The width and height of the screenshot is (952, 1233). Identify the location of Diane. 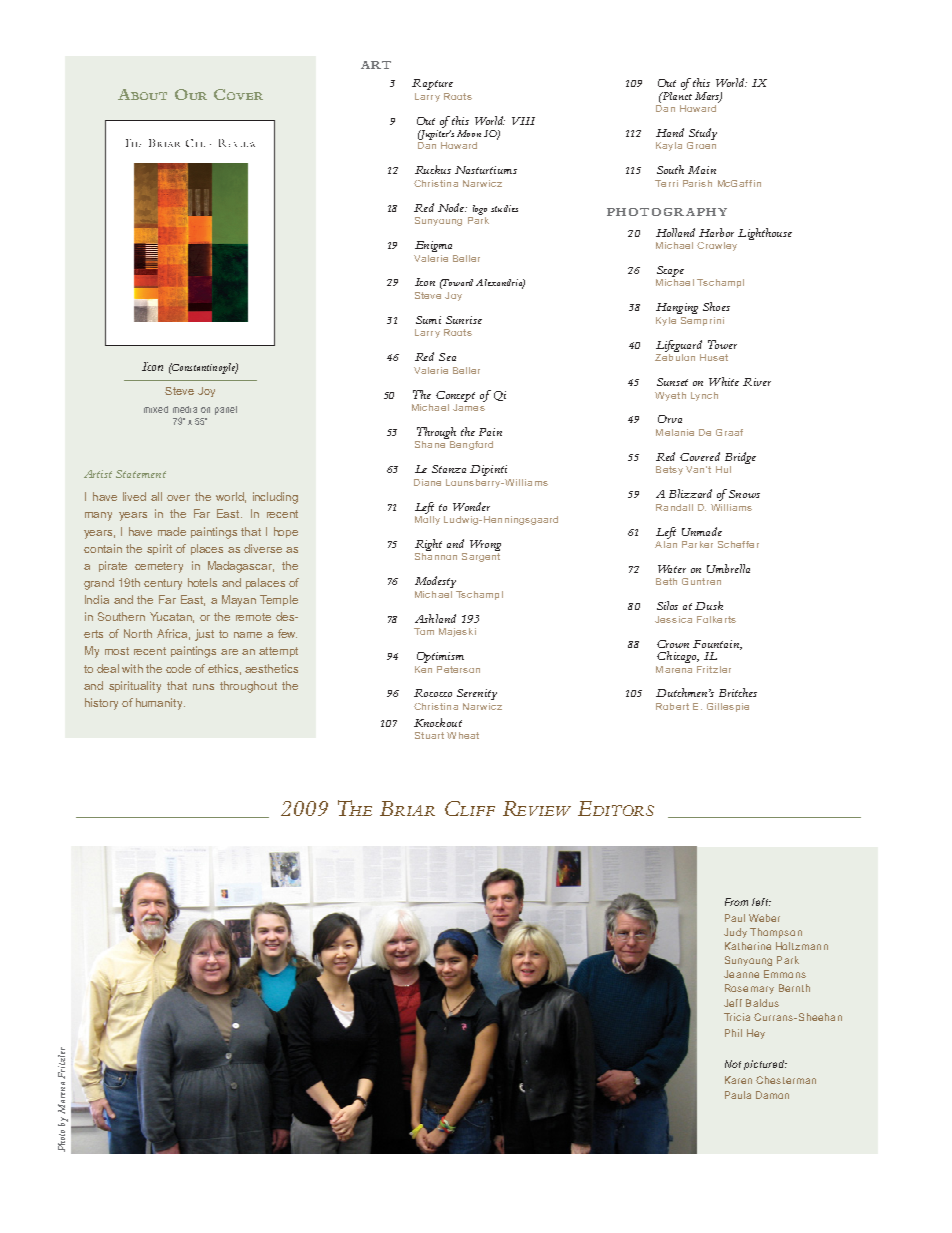
(427, 482).
